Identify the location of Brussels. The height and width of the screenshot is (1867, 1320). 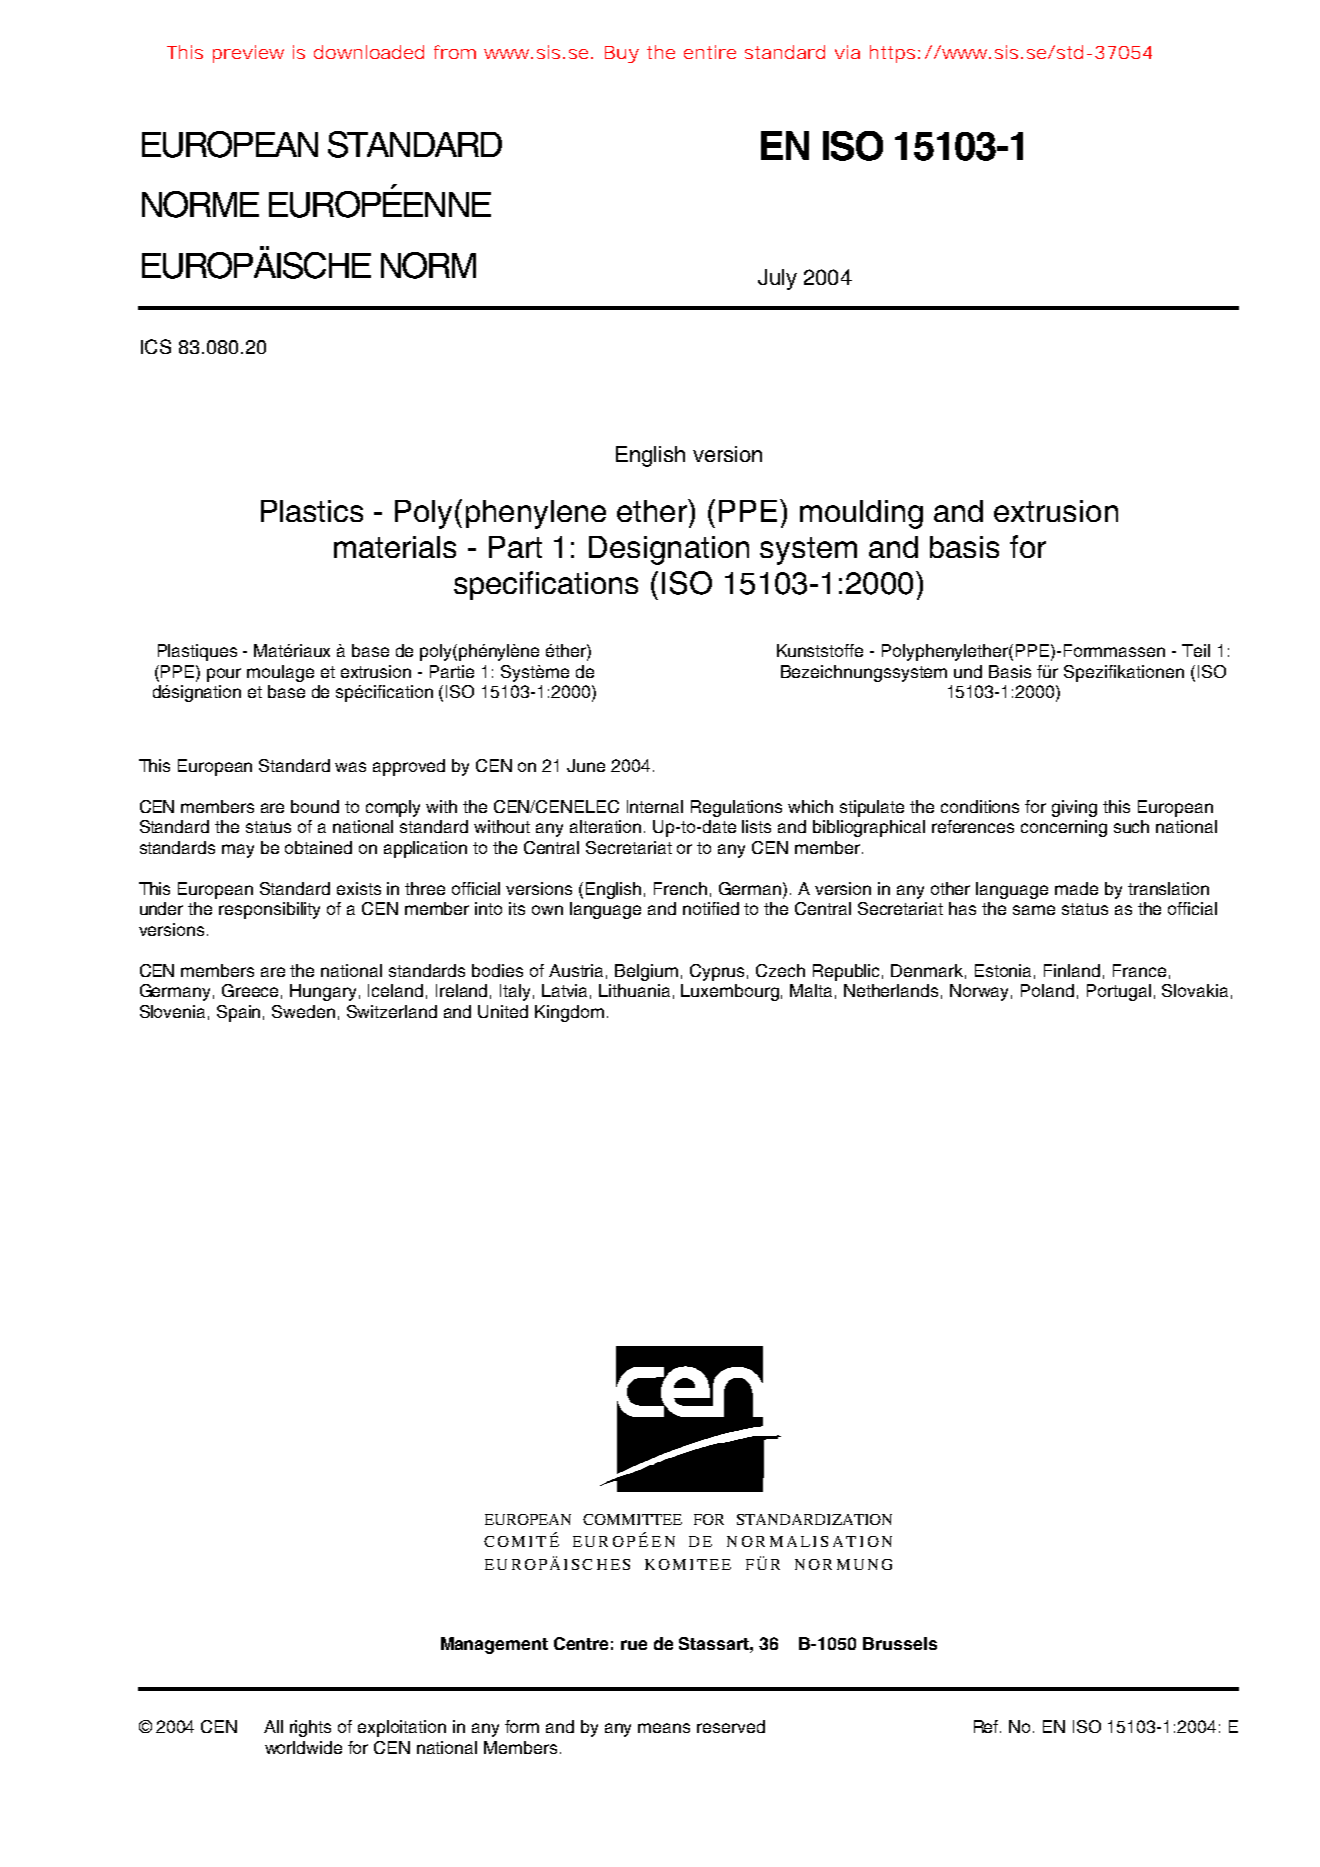
(900, 1643).
